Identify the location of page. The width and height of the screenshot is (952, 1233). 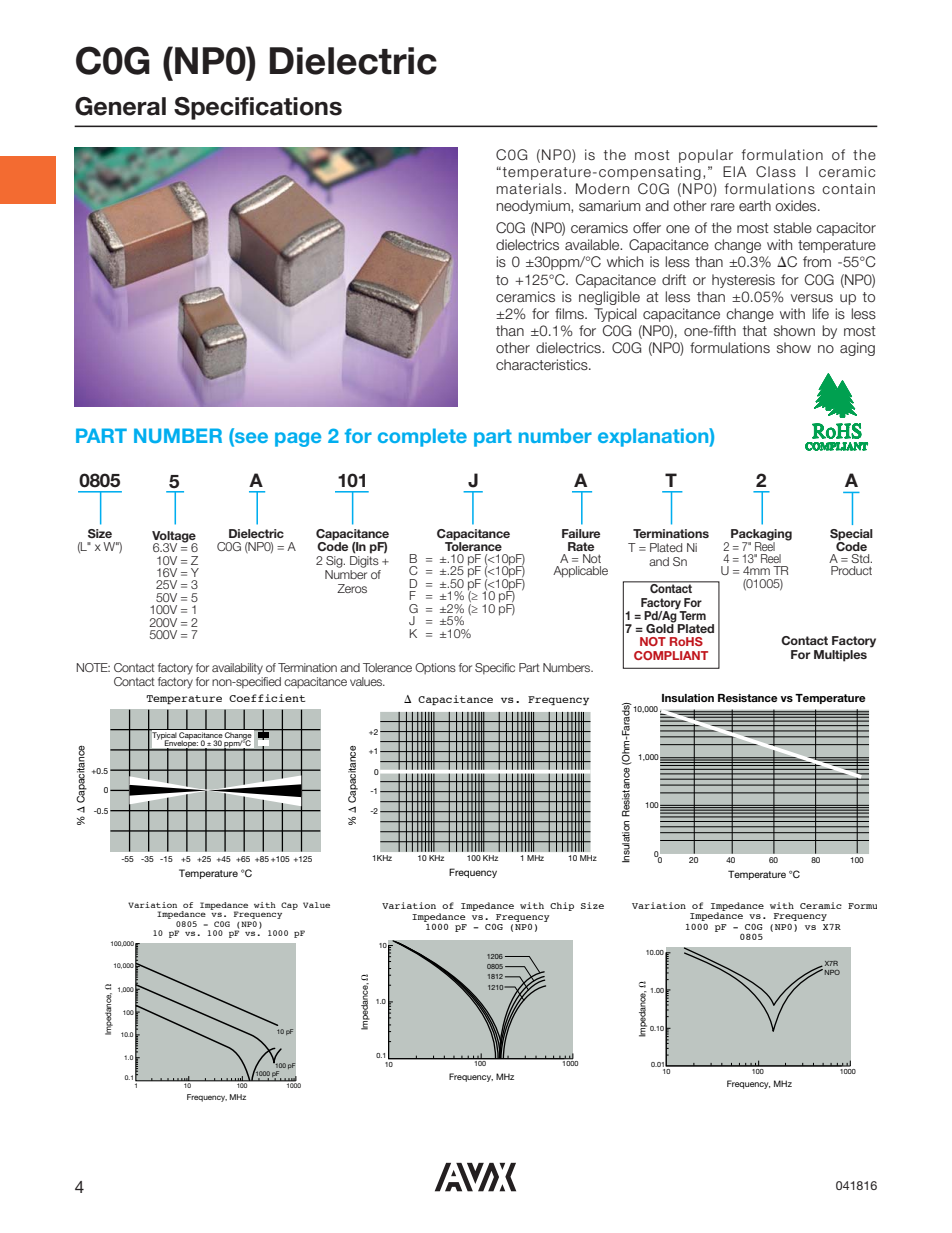
(298, 439).
